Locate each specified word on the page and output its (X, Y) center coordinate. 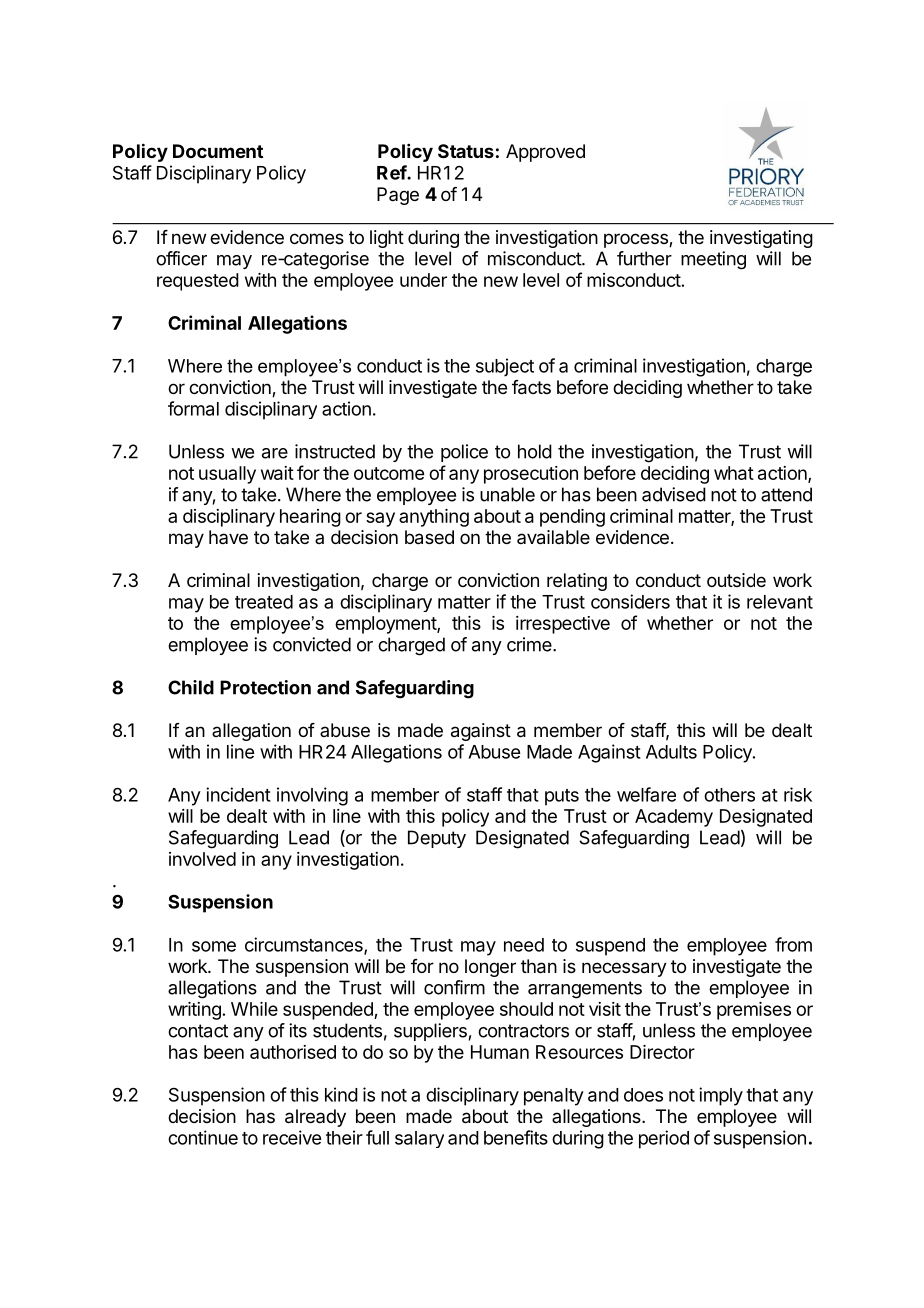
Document (218, 151)
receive (292, 1137)
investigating (761, 239)
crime (530, 644)
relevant (780, 602)
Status (466, 151)
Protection (265, 687)
